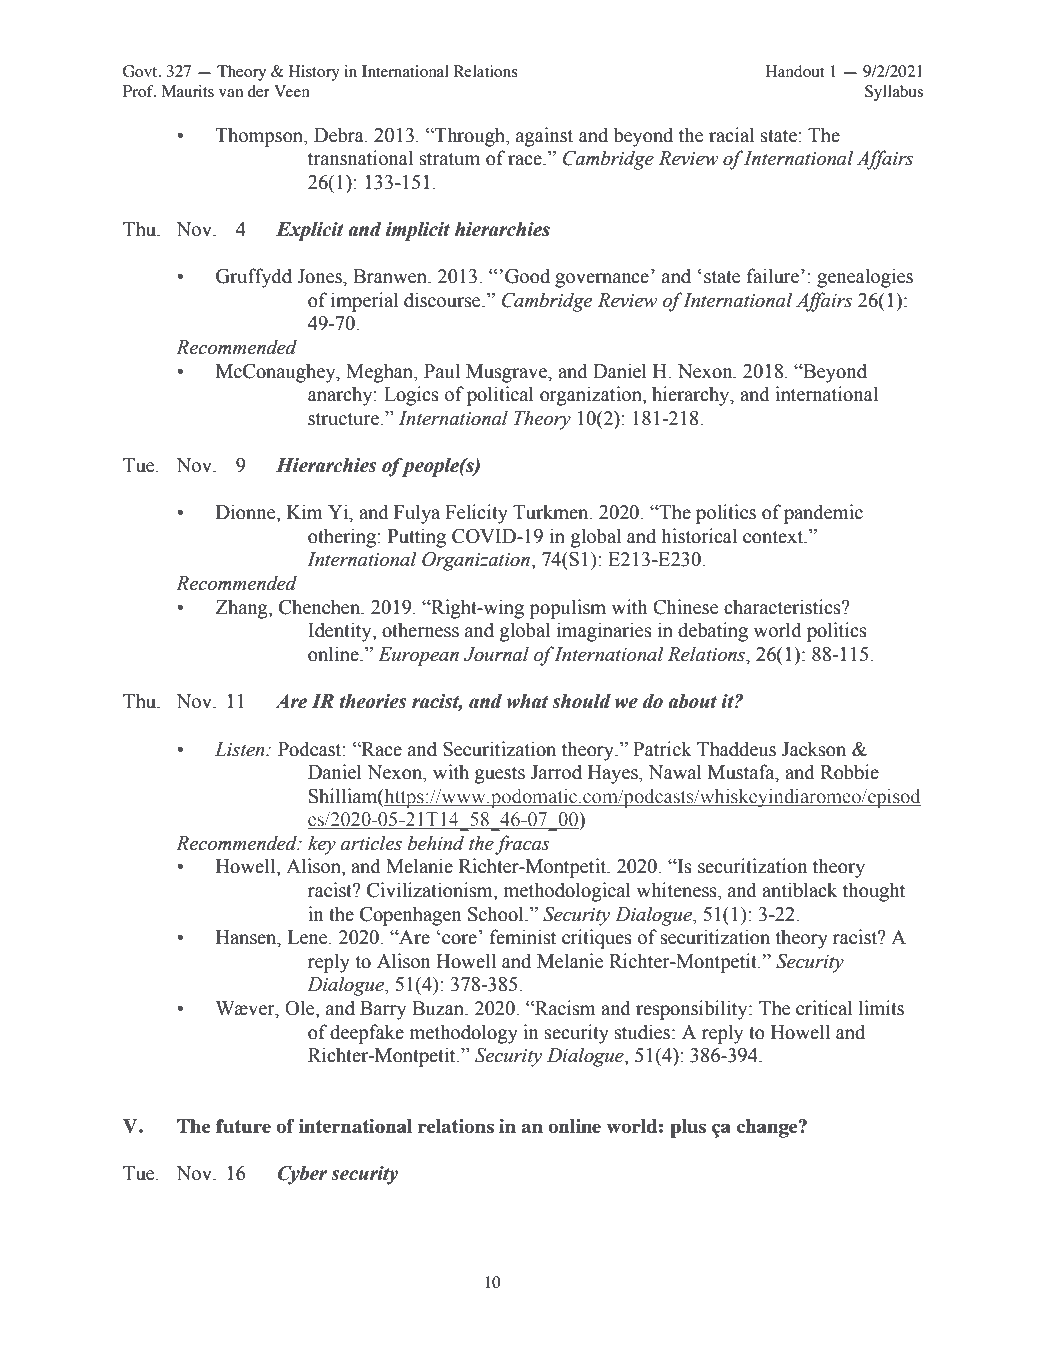 This image has width=1047, height=1354. Describe the element at coordinates (343, 538) in the image. I see `othering` at that location.
